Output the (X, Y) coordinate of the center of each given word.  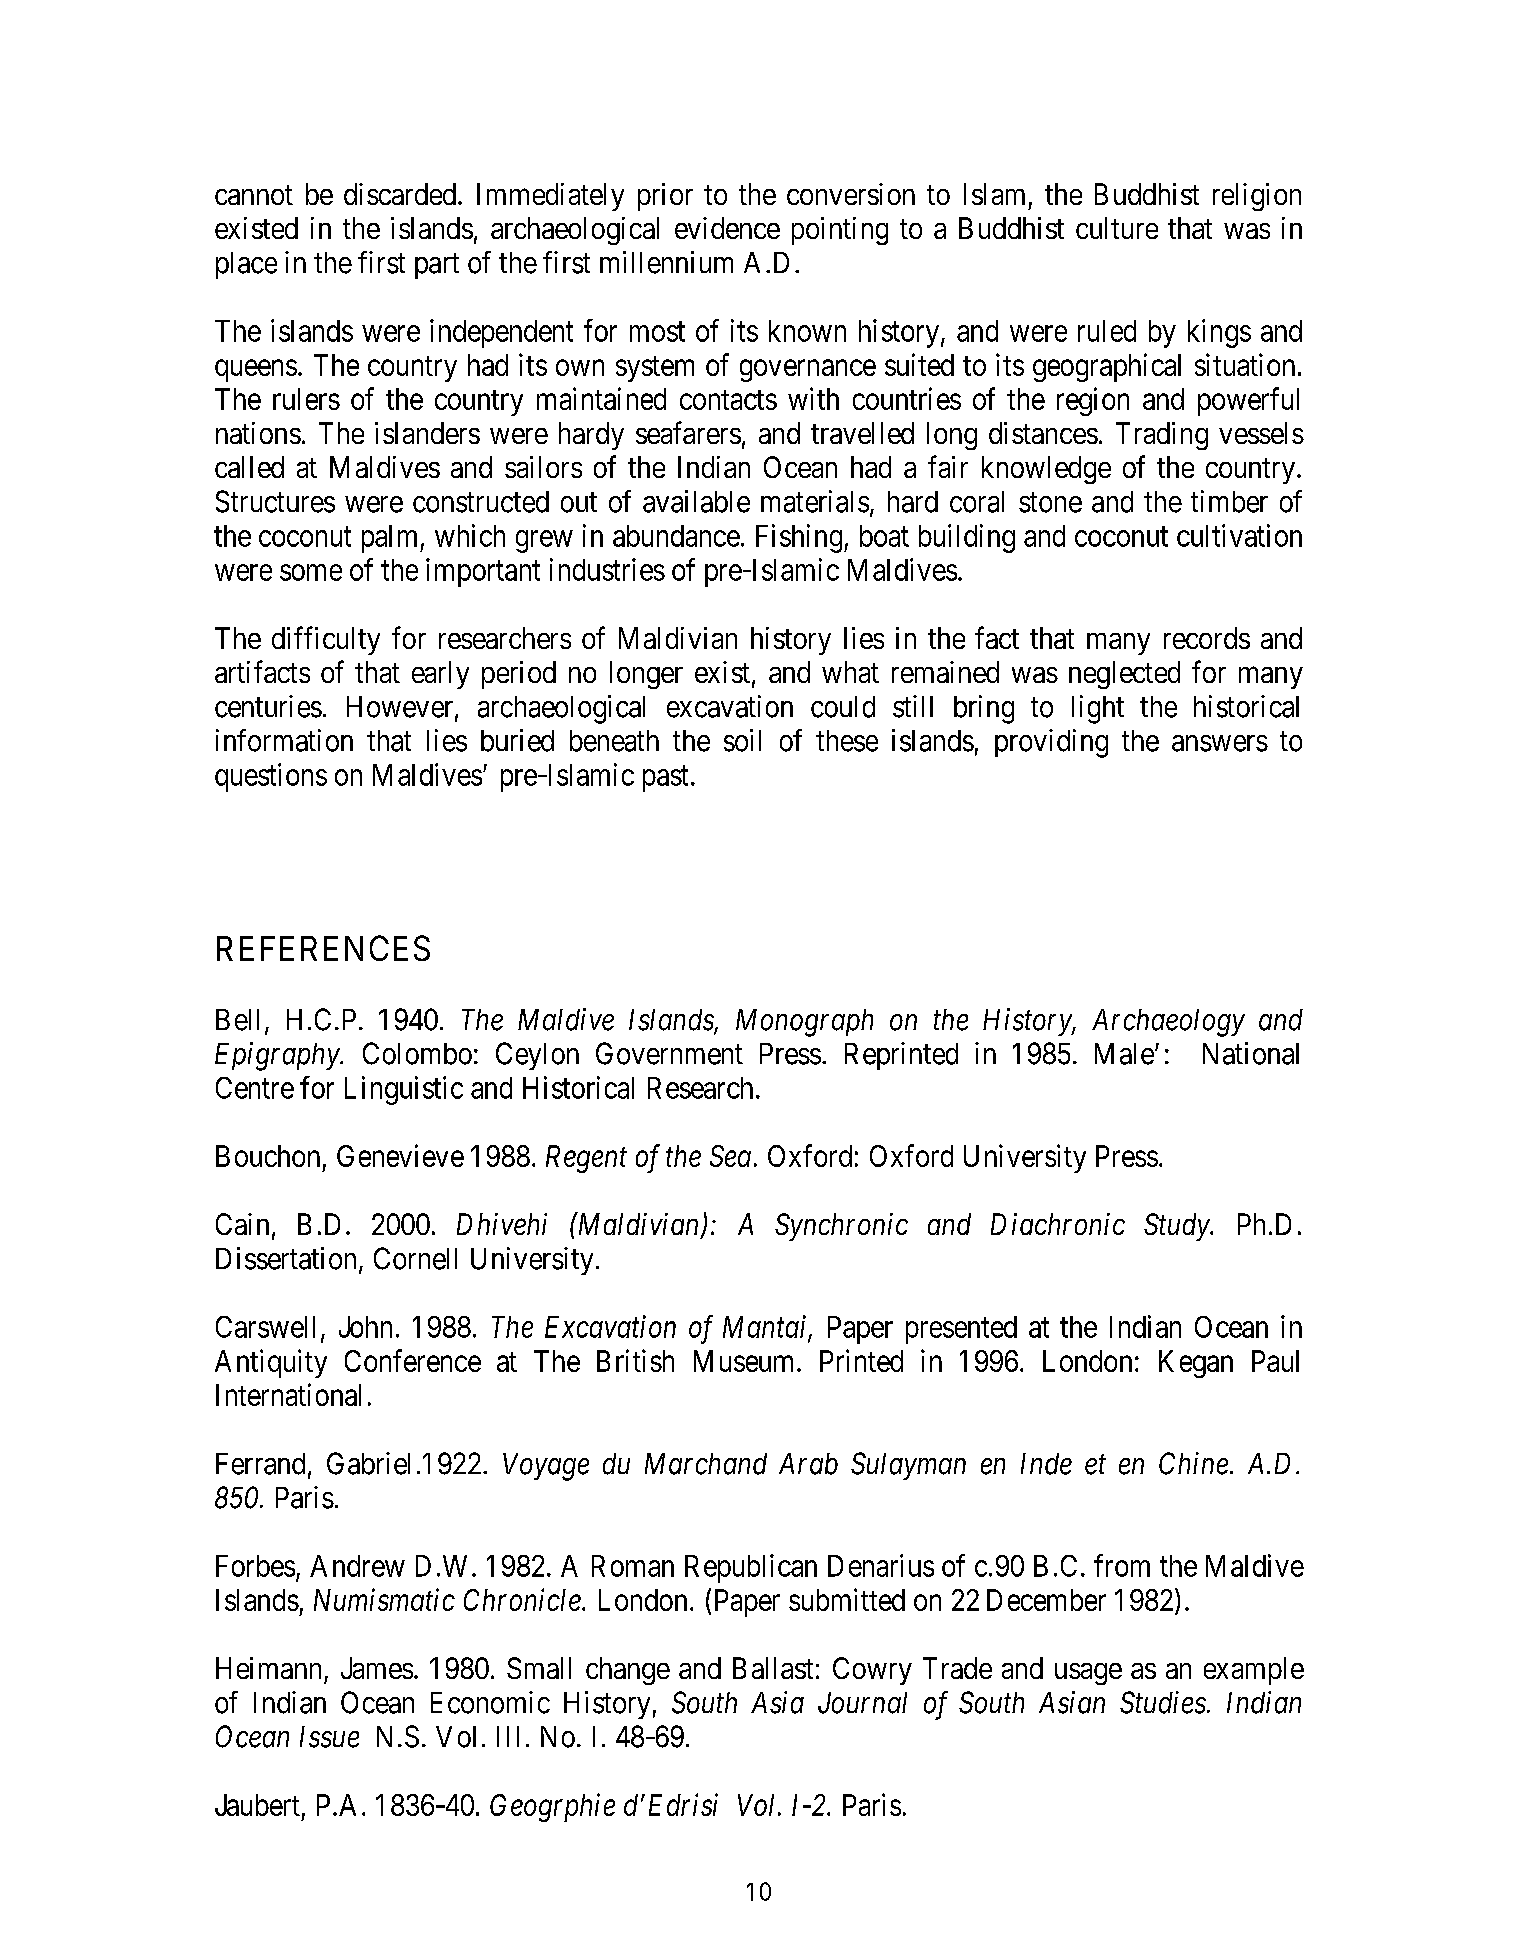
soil (742, 740)
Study (1177, 1227)
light (1098, 709)
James (377, 1668)
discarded (400, 194)
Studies (1163, 1702)
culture (1117, 228)
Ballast (773, 1668)
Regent (586, 1159)
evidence (727, 228)
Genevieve (400, 1155)
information (284, 740)
